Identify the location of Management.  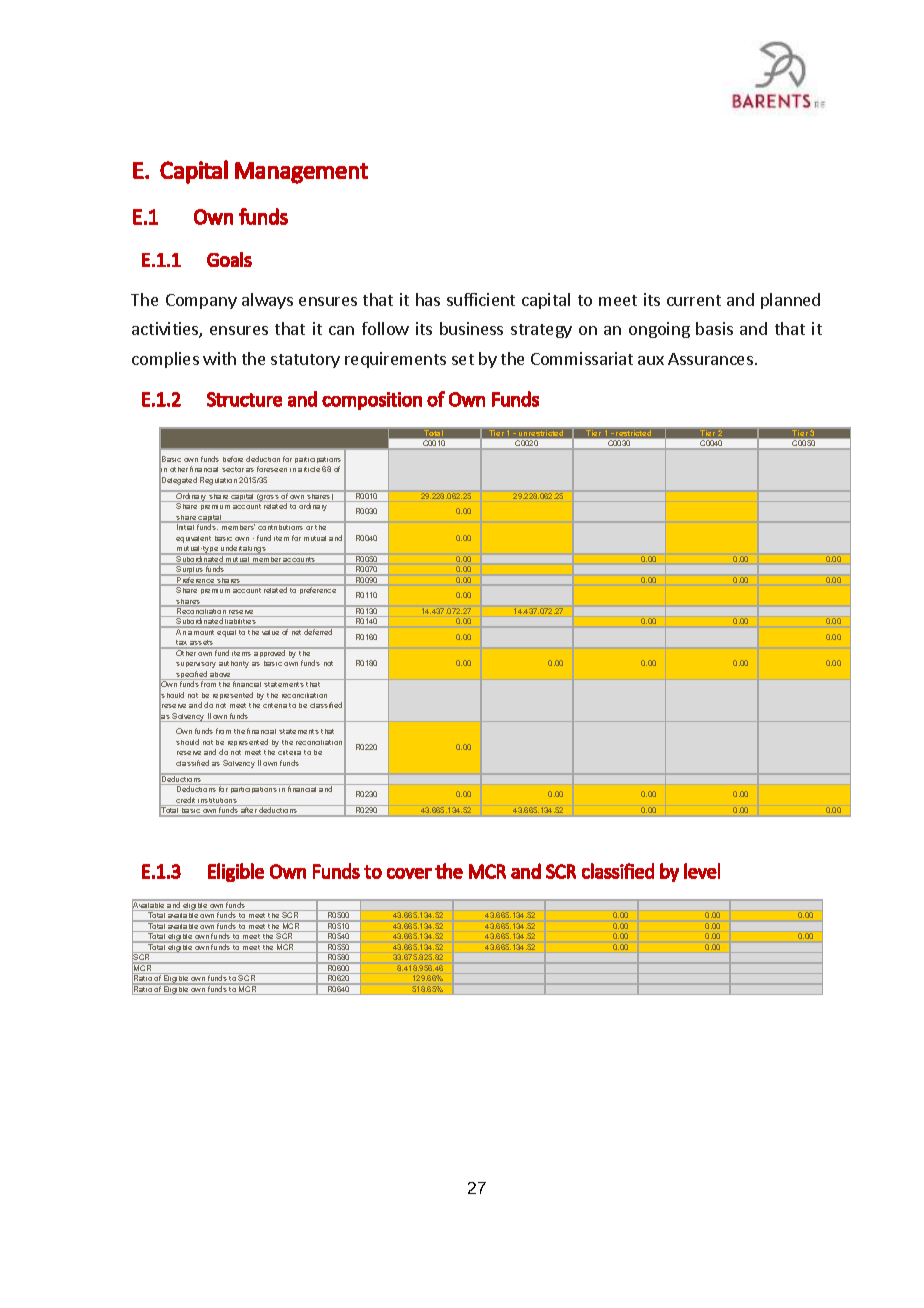
(301, 173).
